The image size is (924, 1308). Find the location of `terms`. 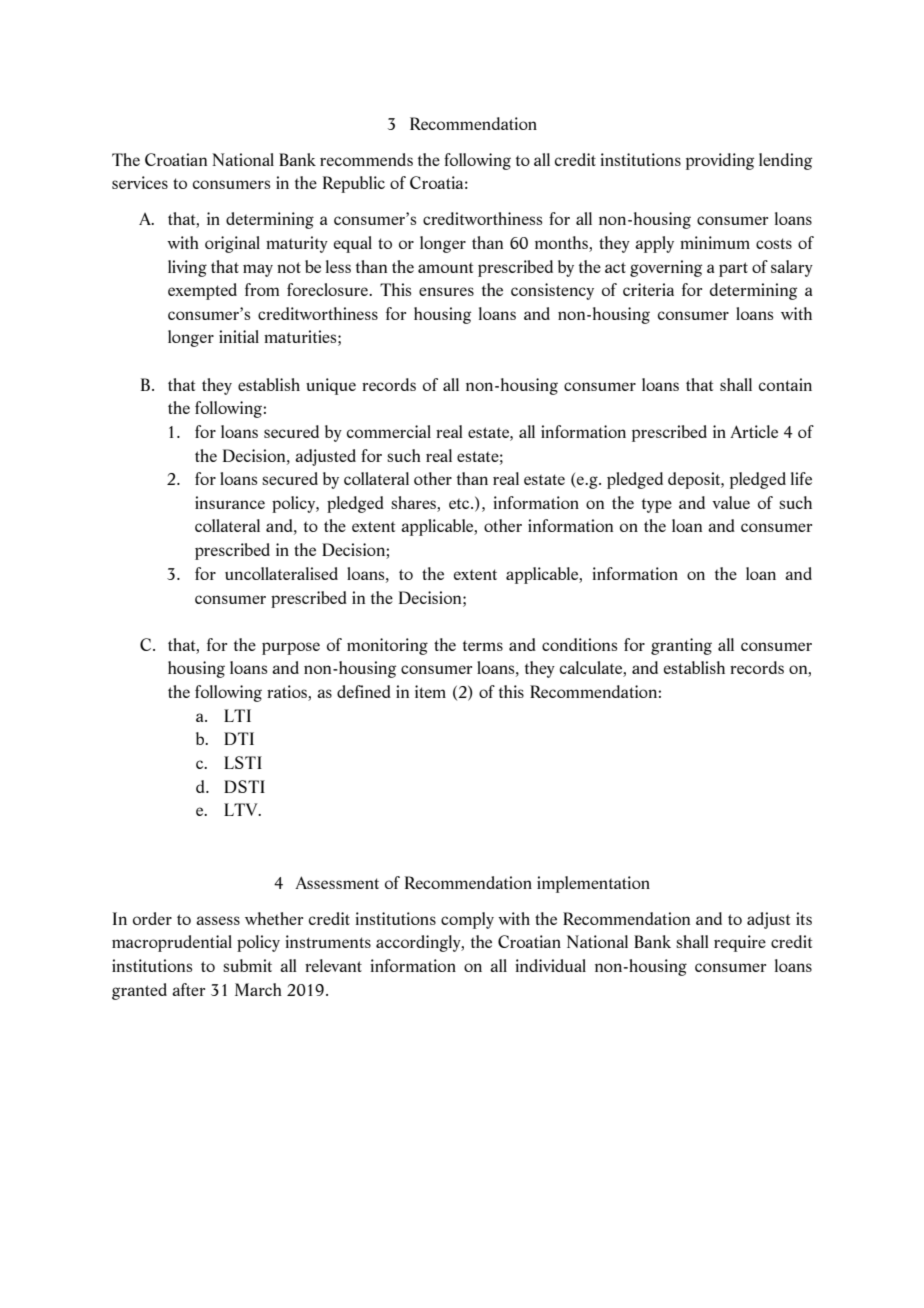

terms is located at coordinates (483, 646).
